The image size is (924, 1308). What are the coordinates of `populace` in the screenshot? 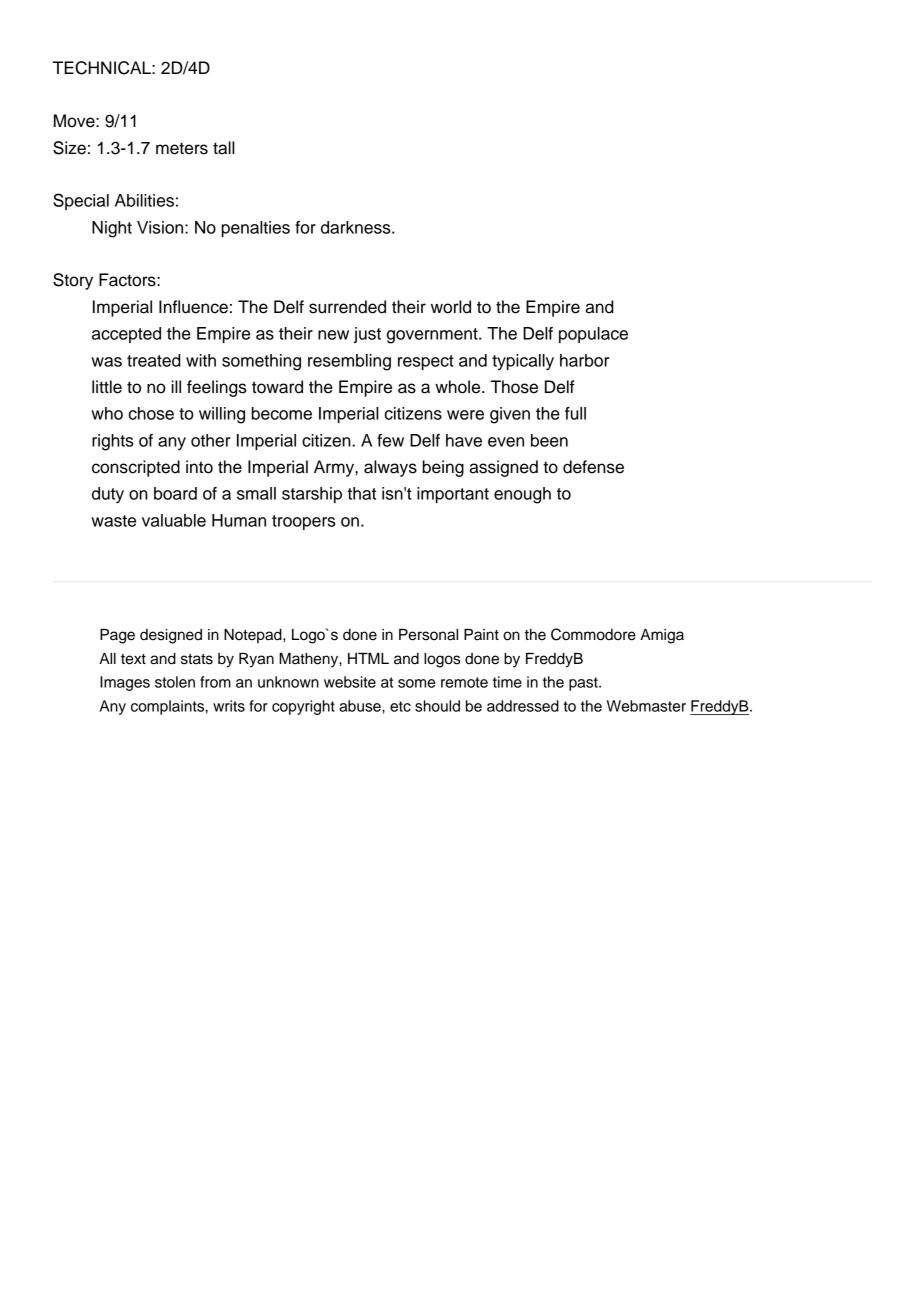 It's located at (593, 335).
